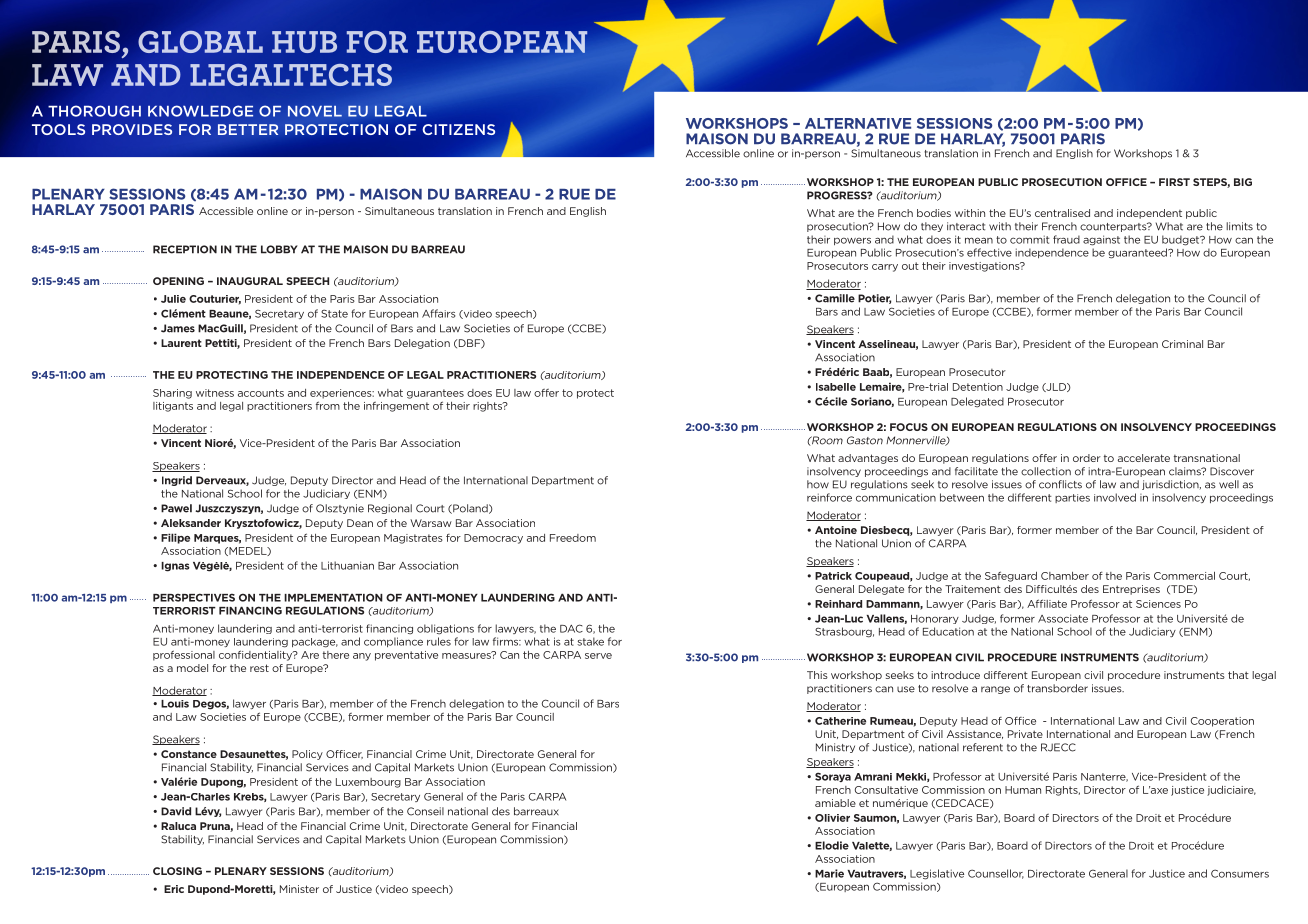  Describe the element at coordinates (1182, 344) in the document. I see `Criminal` at that location.
